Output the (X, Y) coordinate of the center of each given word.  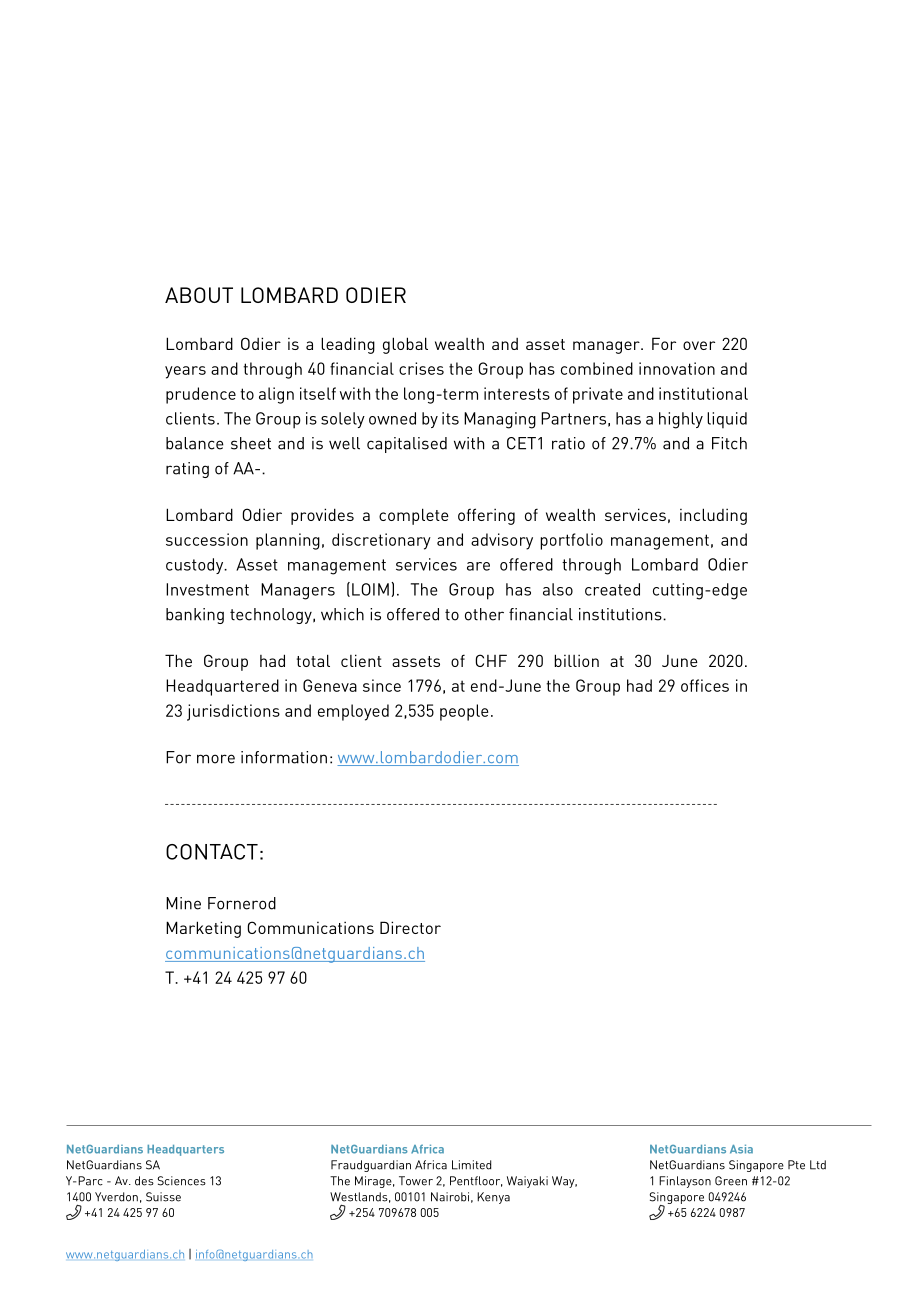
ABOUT (199, 295)
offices (705, 685)
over (699, 345)
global (405, 345)
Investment (207, 589)
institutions (621, 614)
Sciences (182, 1181)
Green (731, 1181)
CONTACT (212, 852)
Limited (471, 1165)
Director (410, 927)
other (484, 614)
